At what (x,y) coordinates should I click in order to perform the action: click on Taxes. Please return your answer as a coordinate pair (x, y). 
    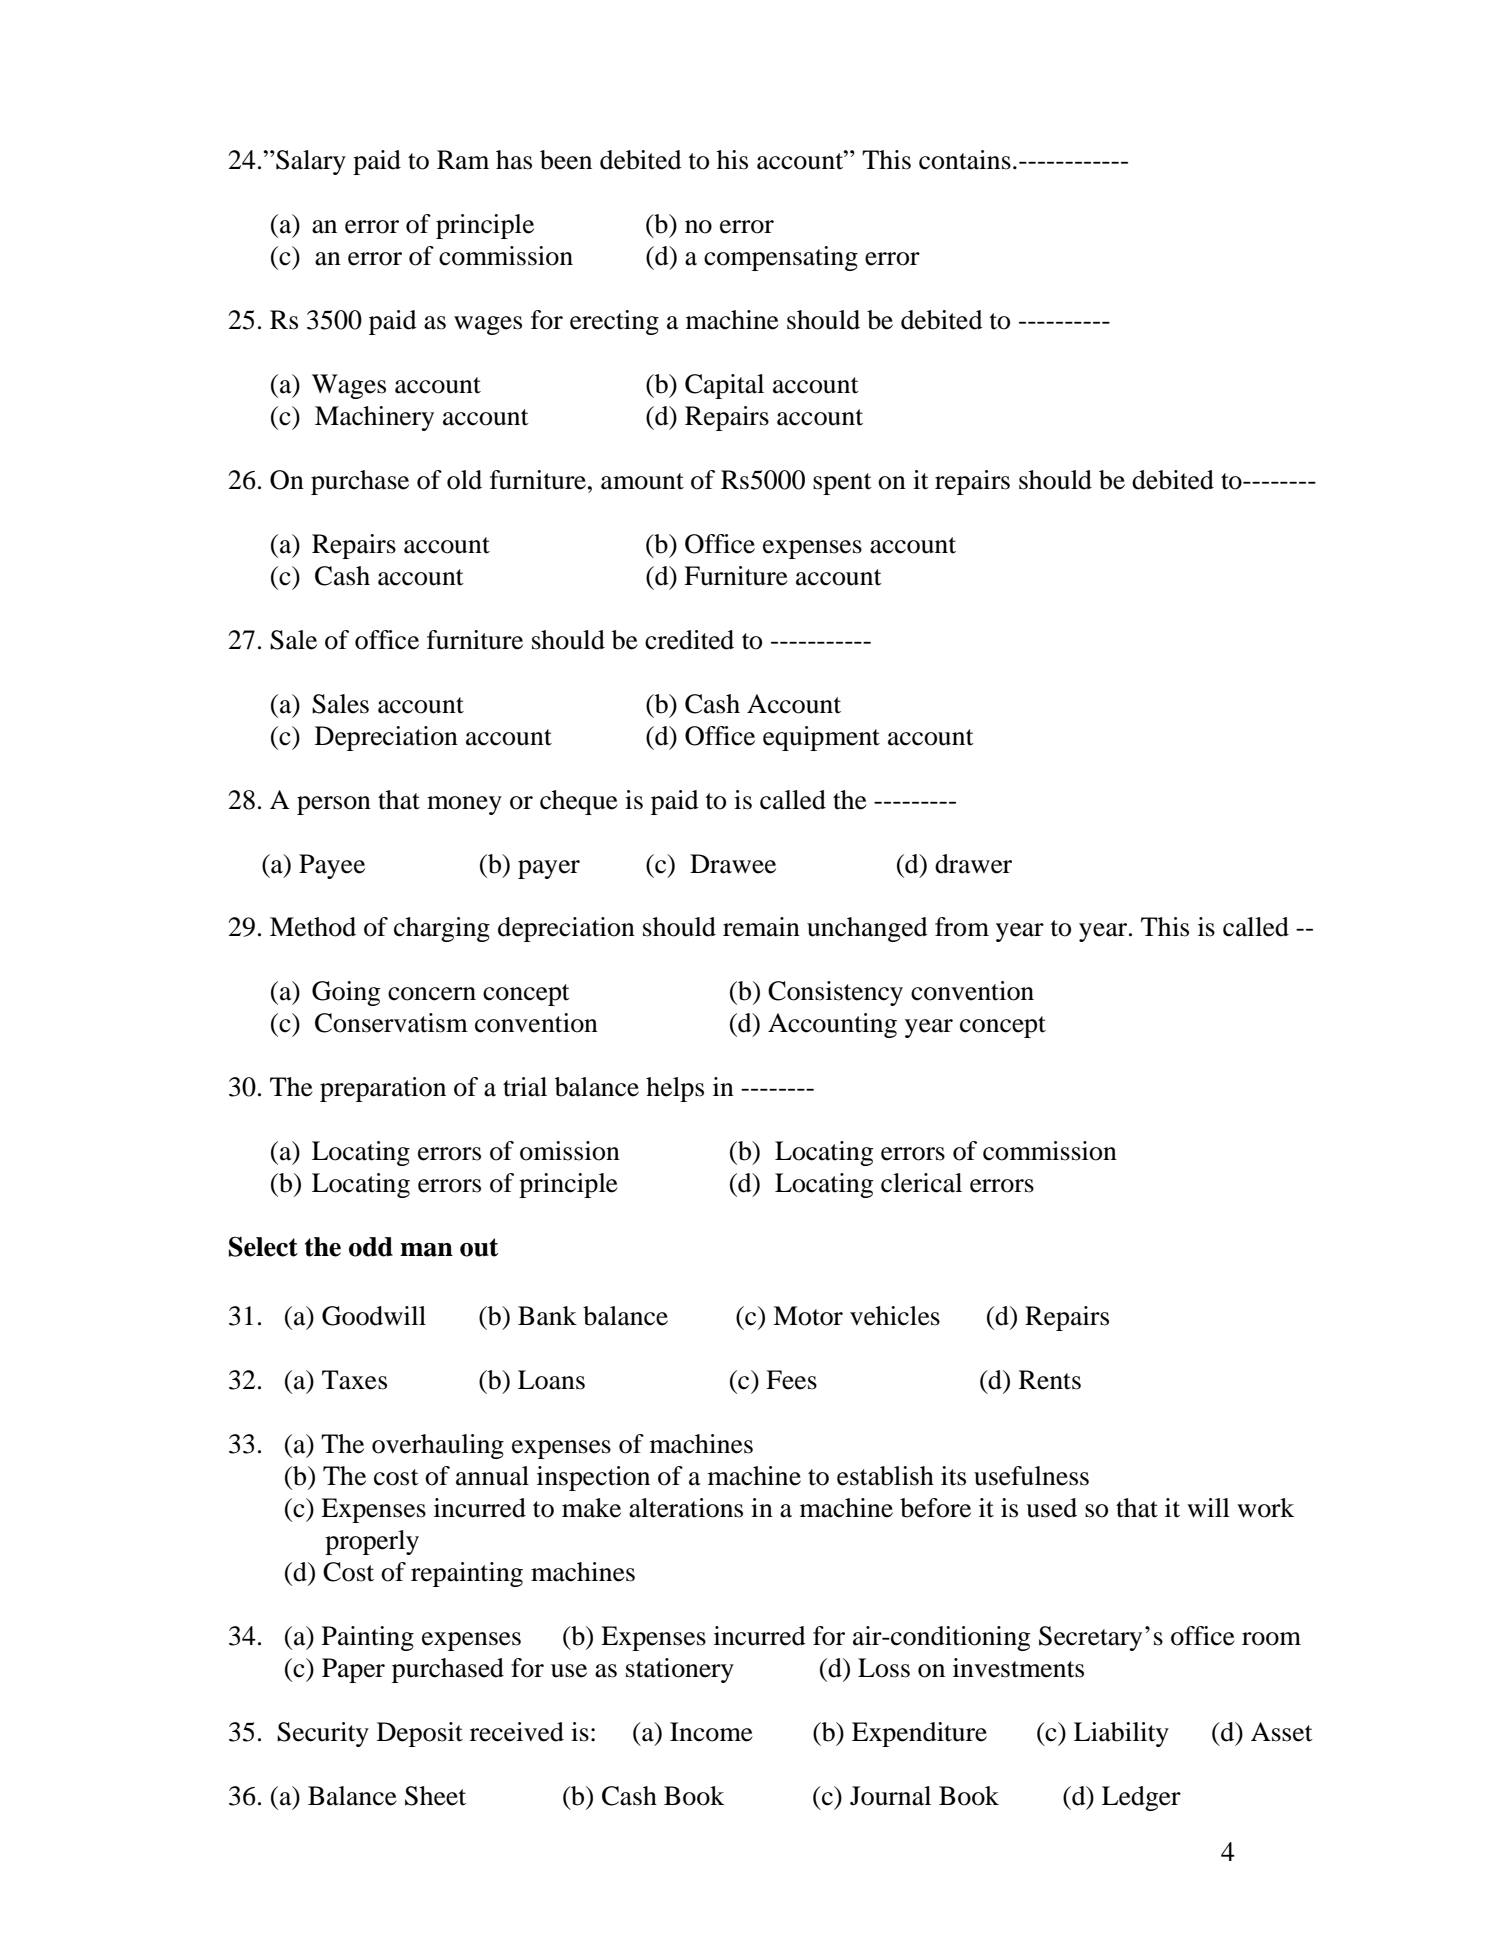
    Looking at the image, I should click on (354, 1380).
